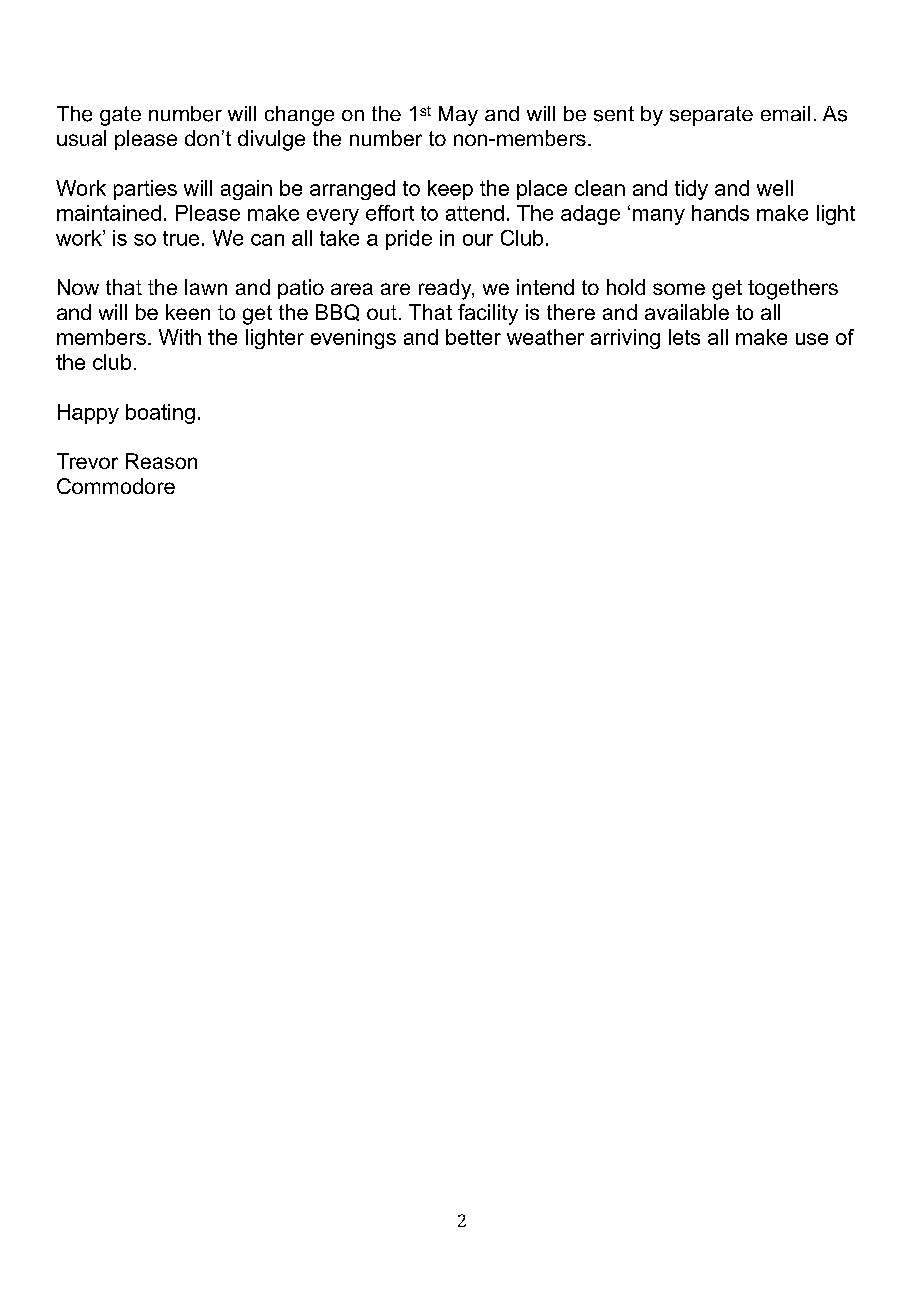  Describe the element at coordinates (181, 238) in the page. I see `true` at that location.
